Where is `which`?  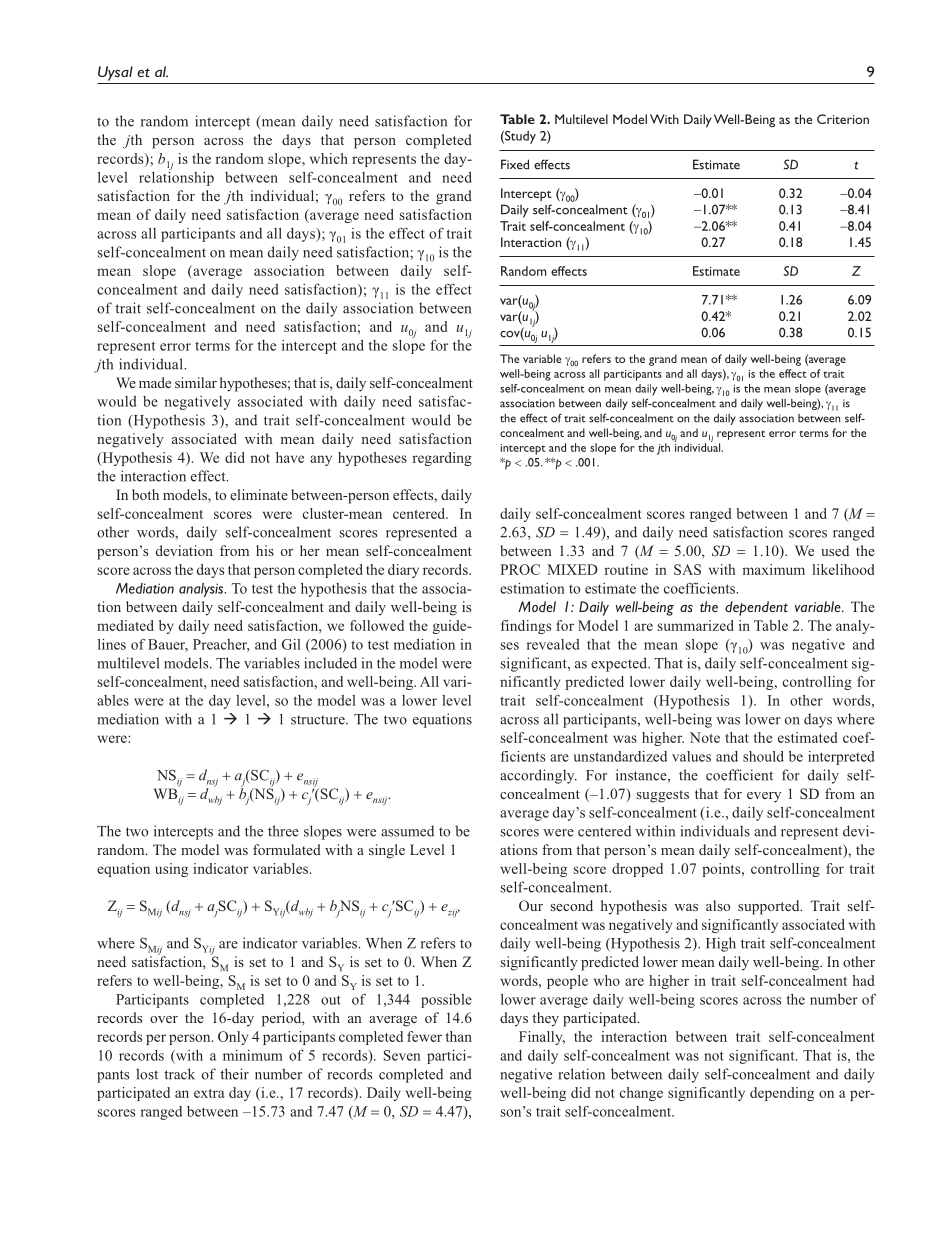 which is located at coordinates (329, 158).
